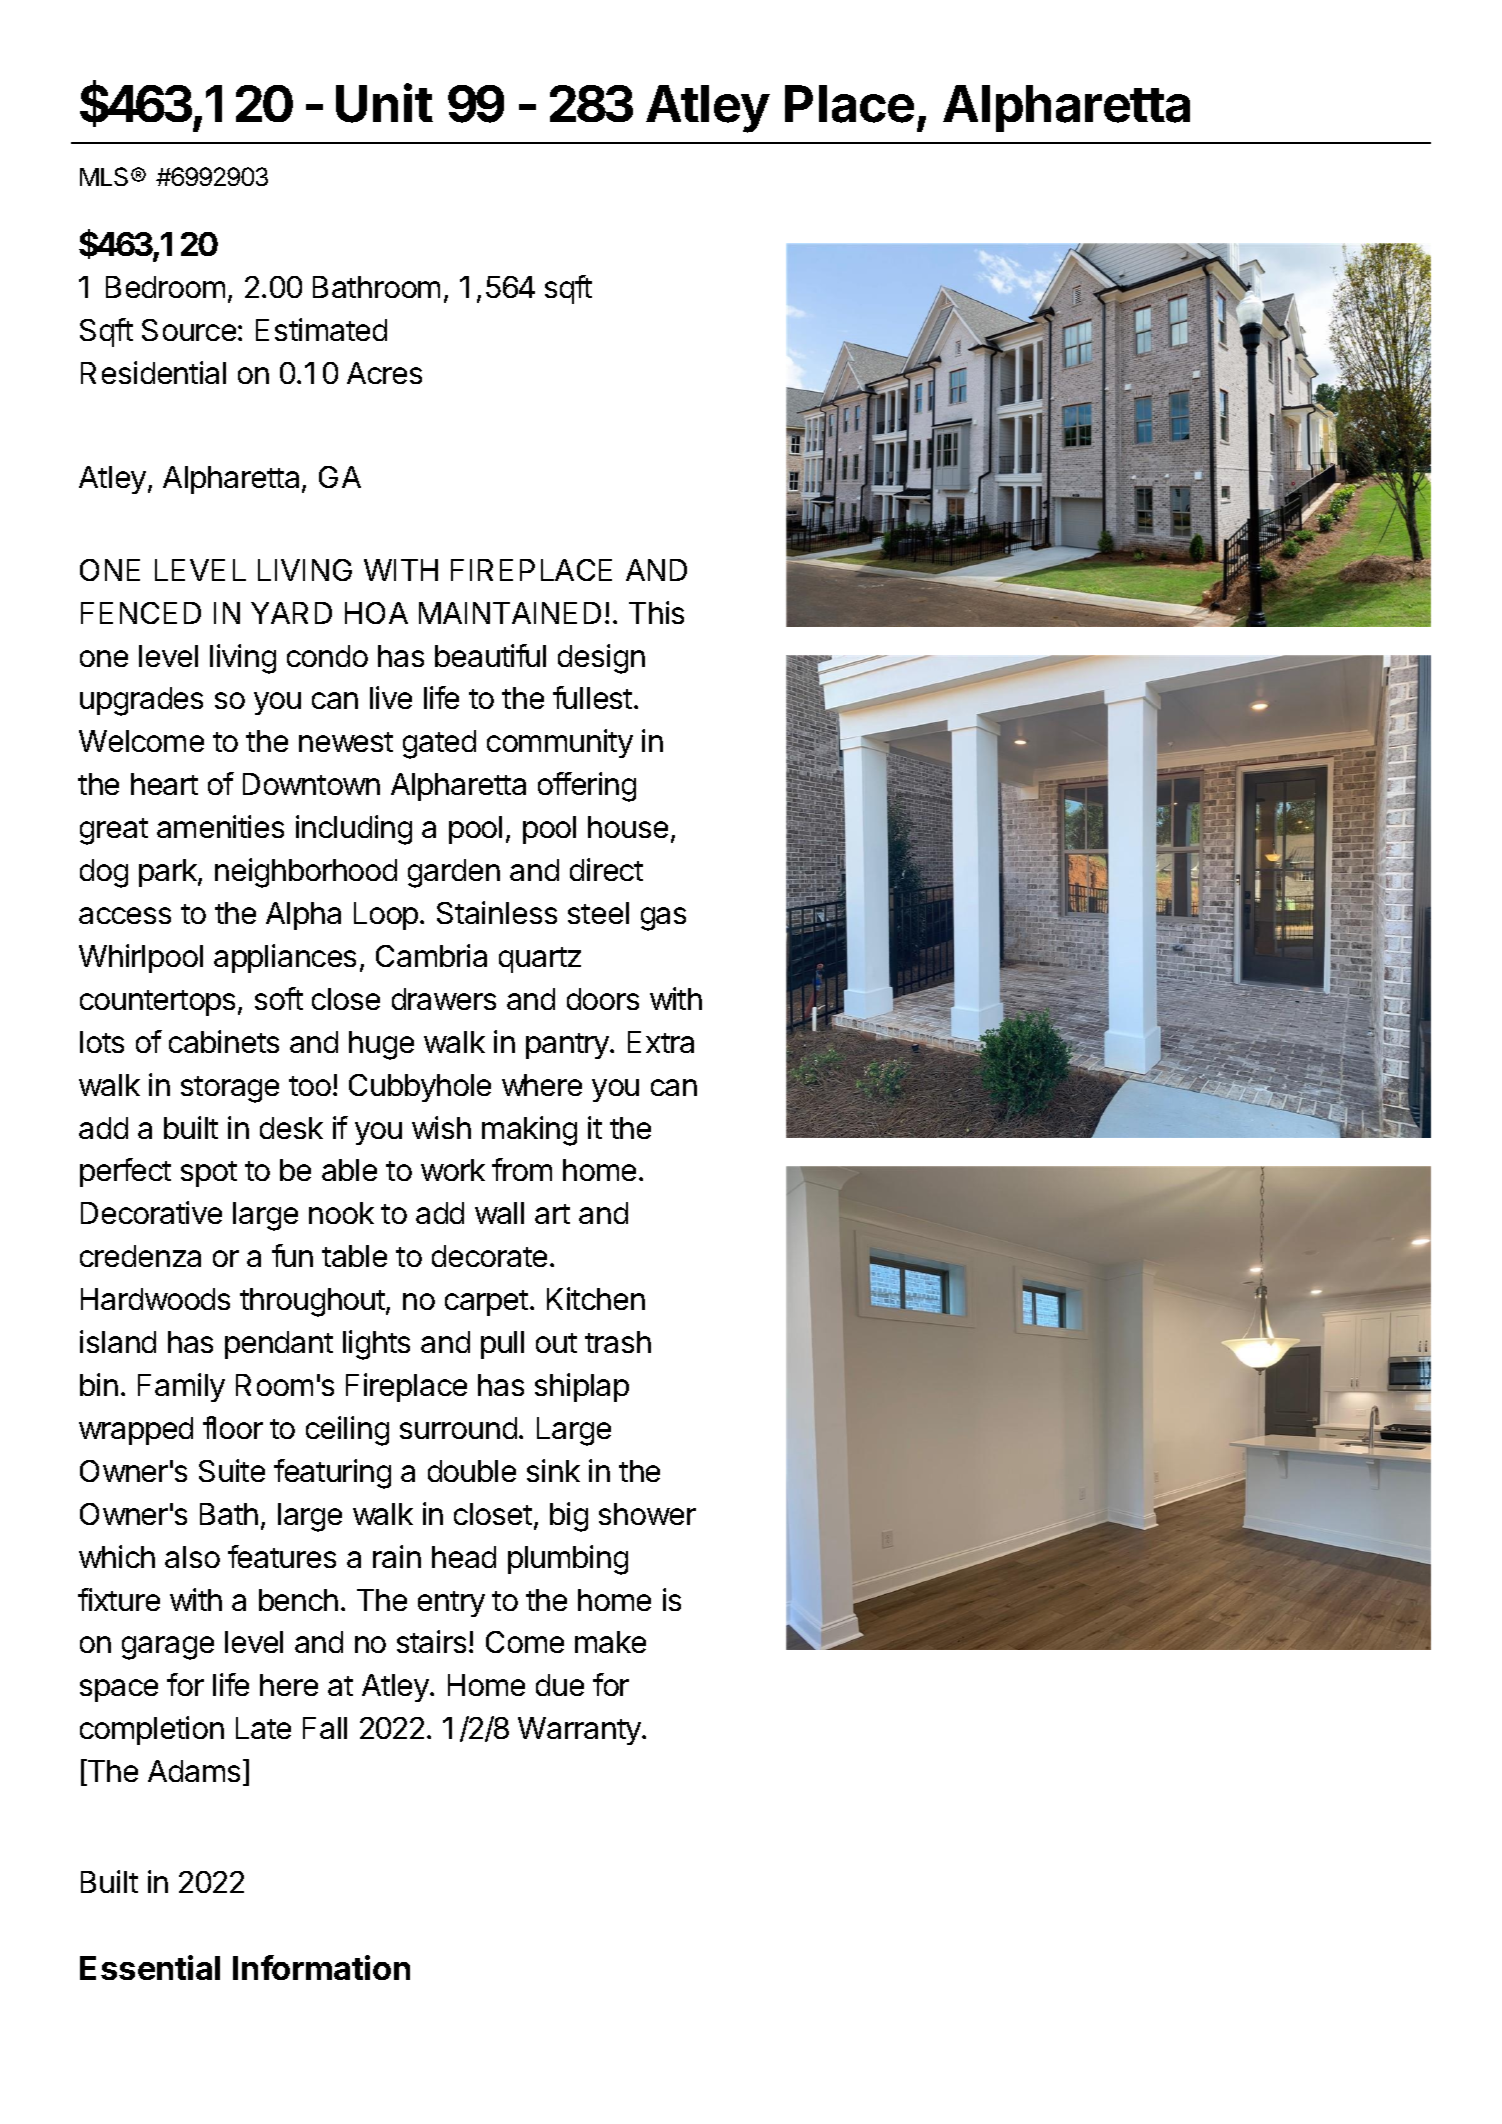 This screenshot has height=2124, width=1502. What do you see at coordinates (580, 1731) in the screenshot?
I see `Warranty` at bounding box center [580, 1731].
